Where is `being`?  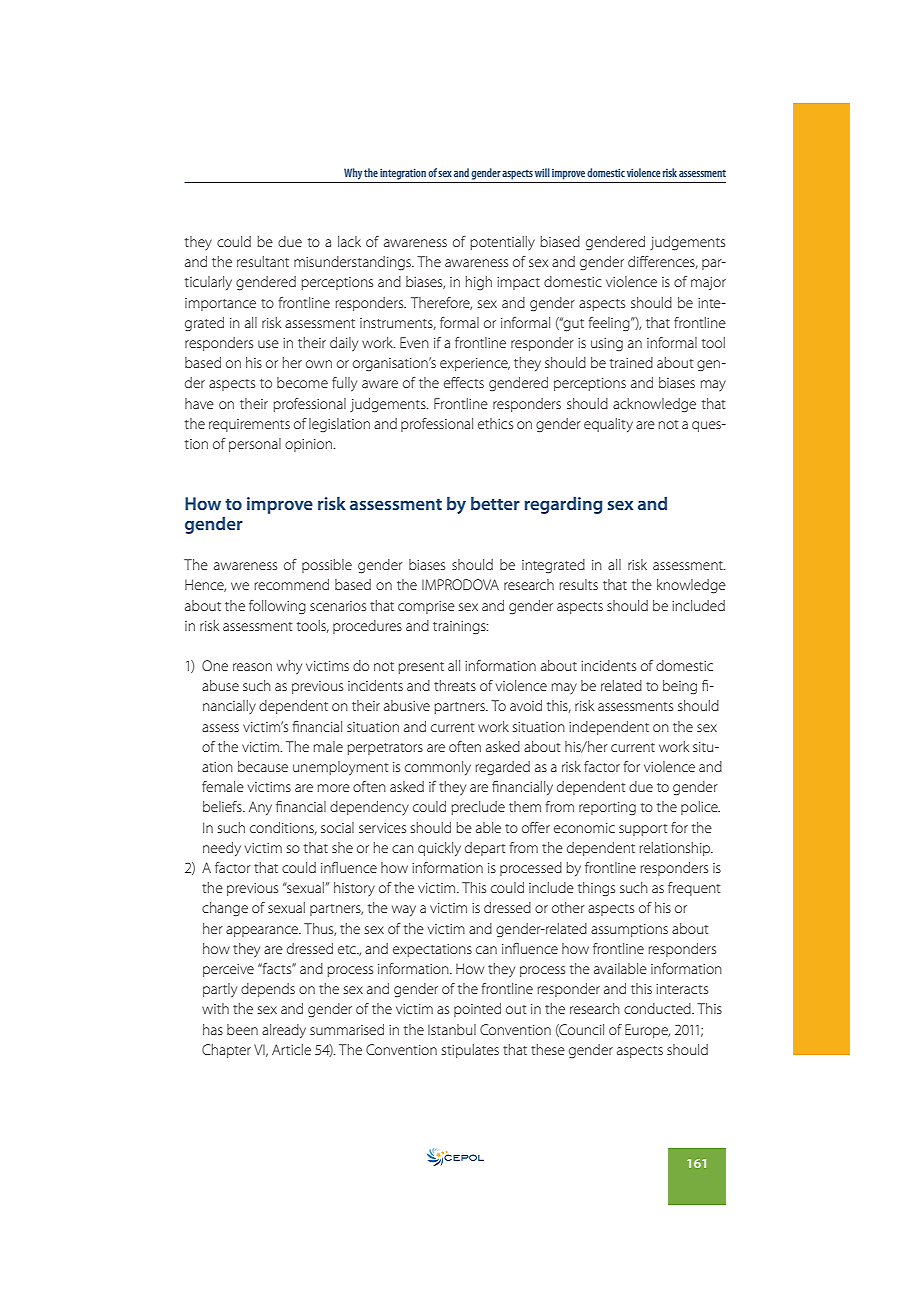 being is located at coordinates (680, 687).
